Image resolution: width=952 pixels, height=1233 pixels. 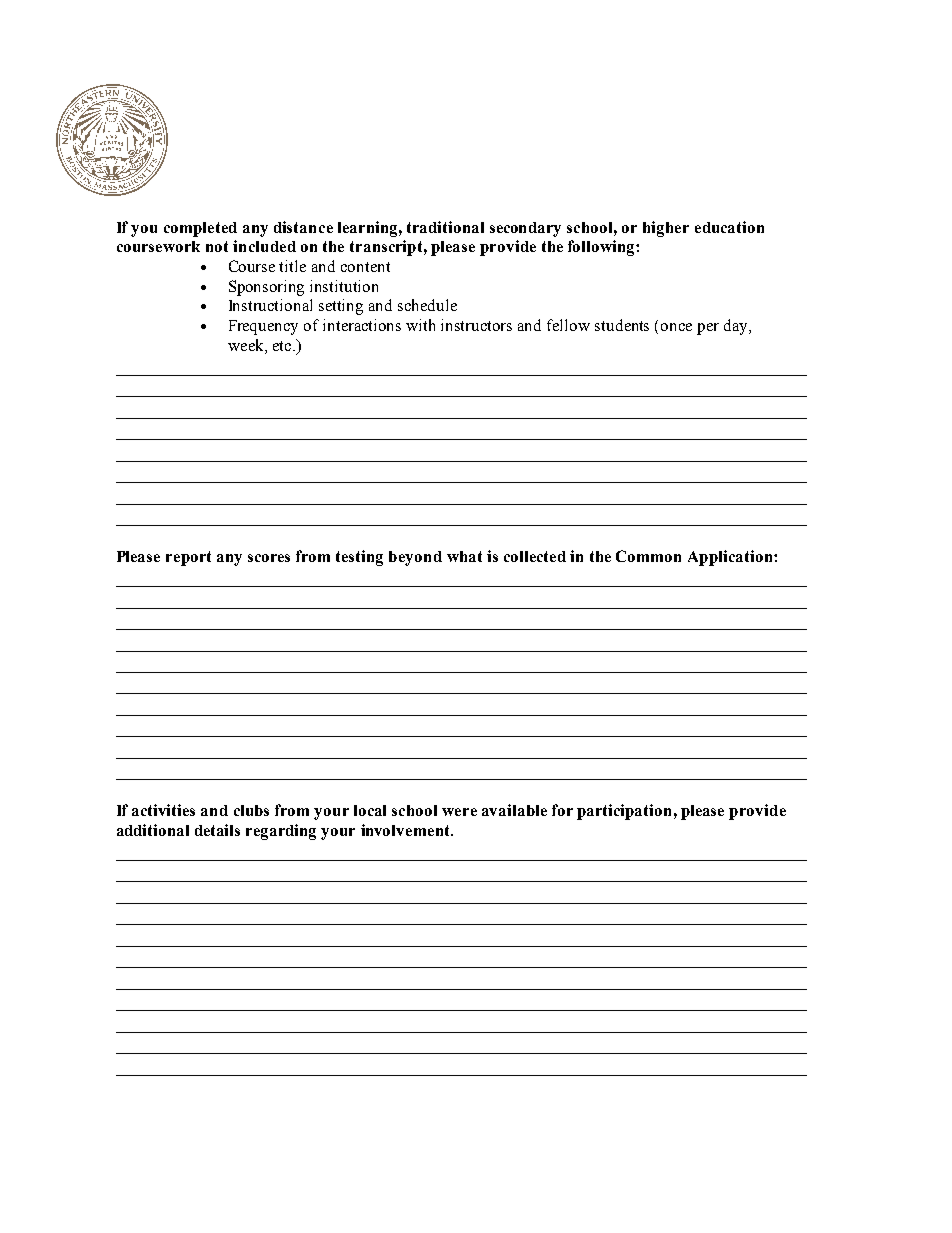 I want to click on higher, so click(x=666, y=229).
